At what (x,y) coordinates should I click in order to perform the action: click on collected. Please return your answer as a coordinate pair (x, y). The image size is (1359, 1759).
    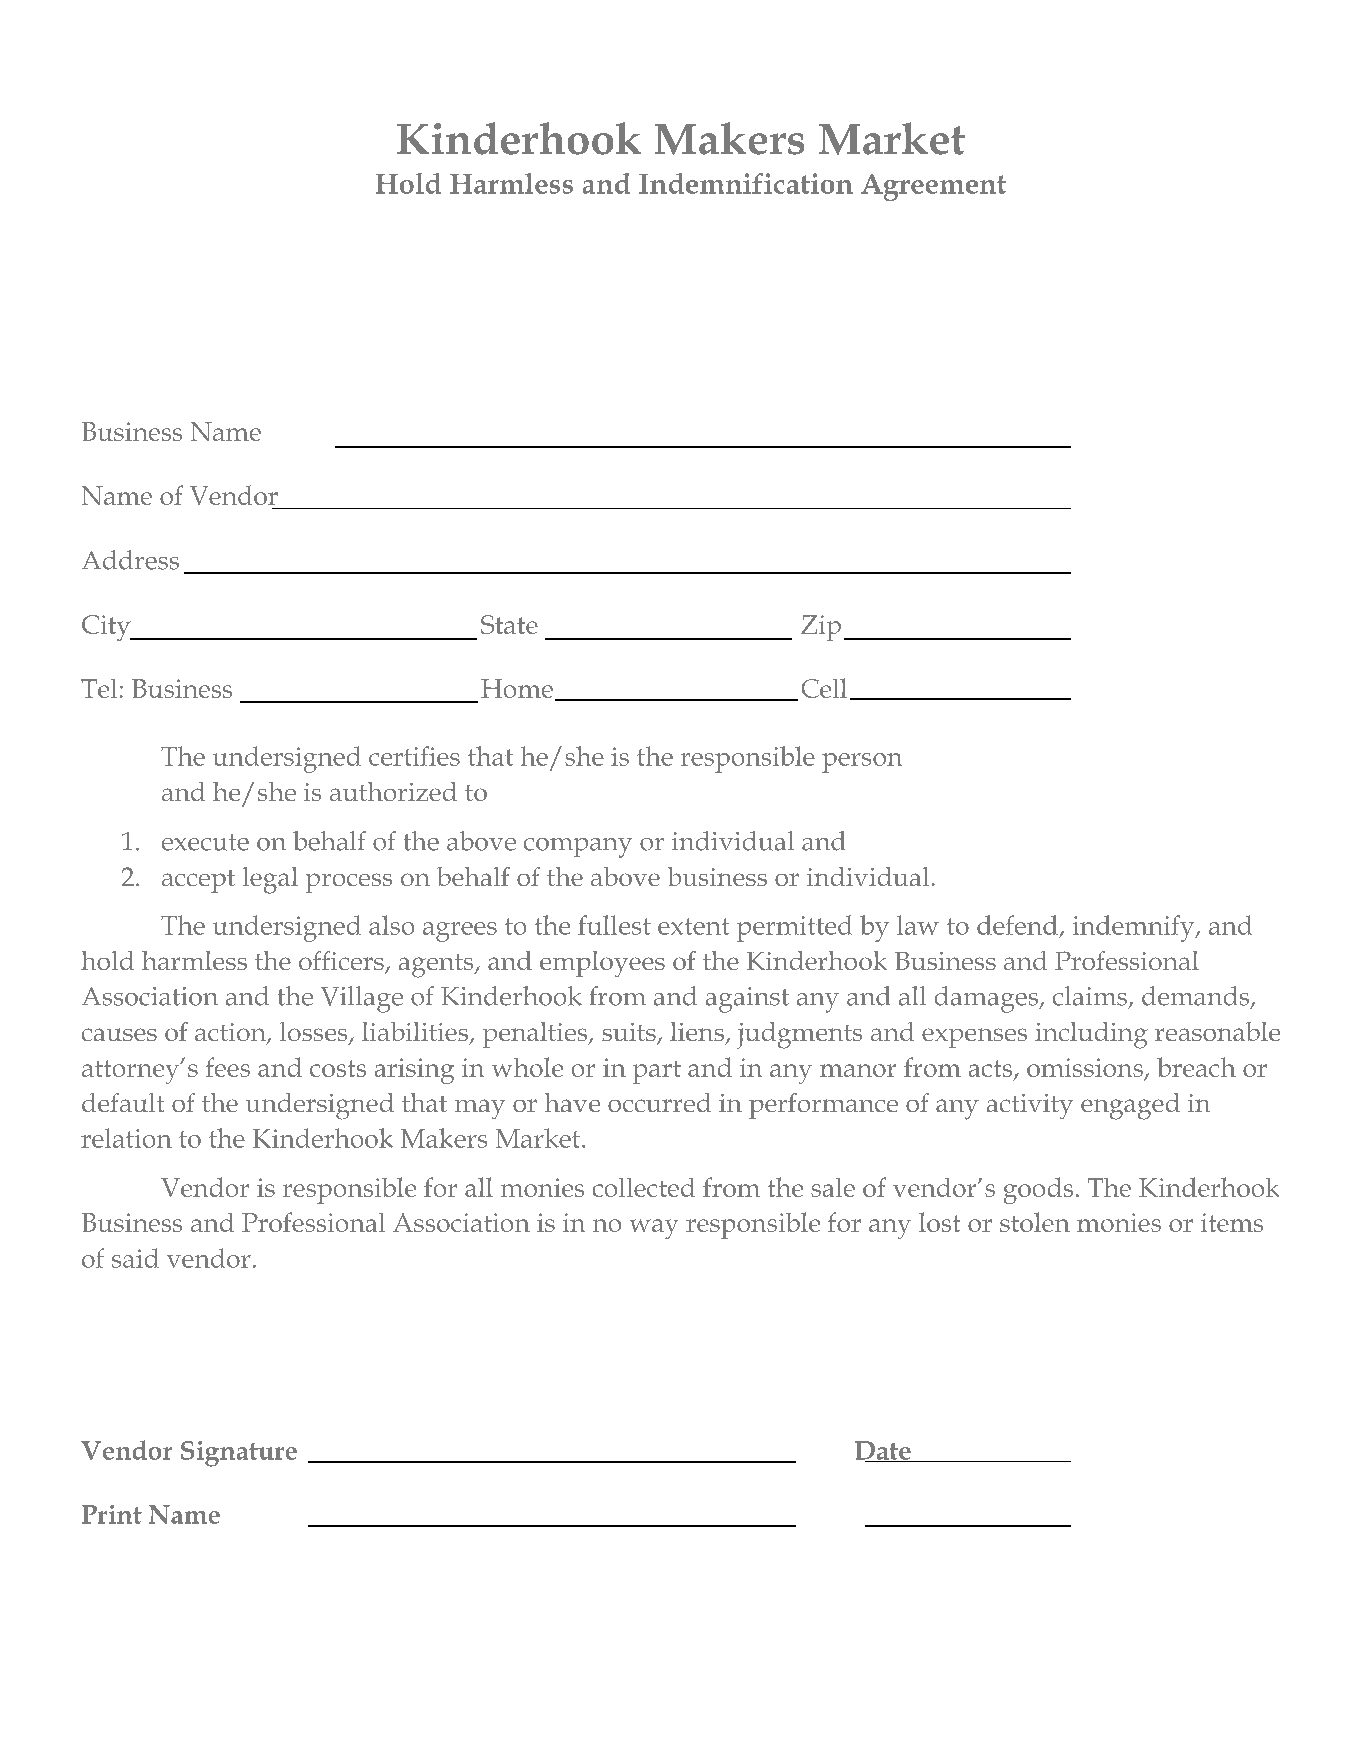
    Looking at the image, I should click on (644, 1187).
